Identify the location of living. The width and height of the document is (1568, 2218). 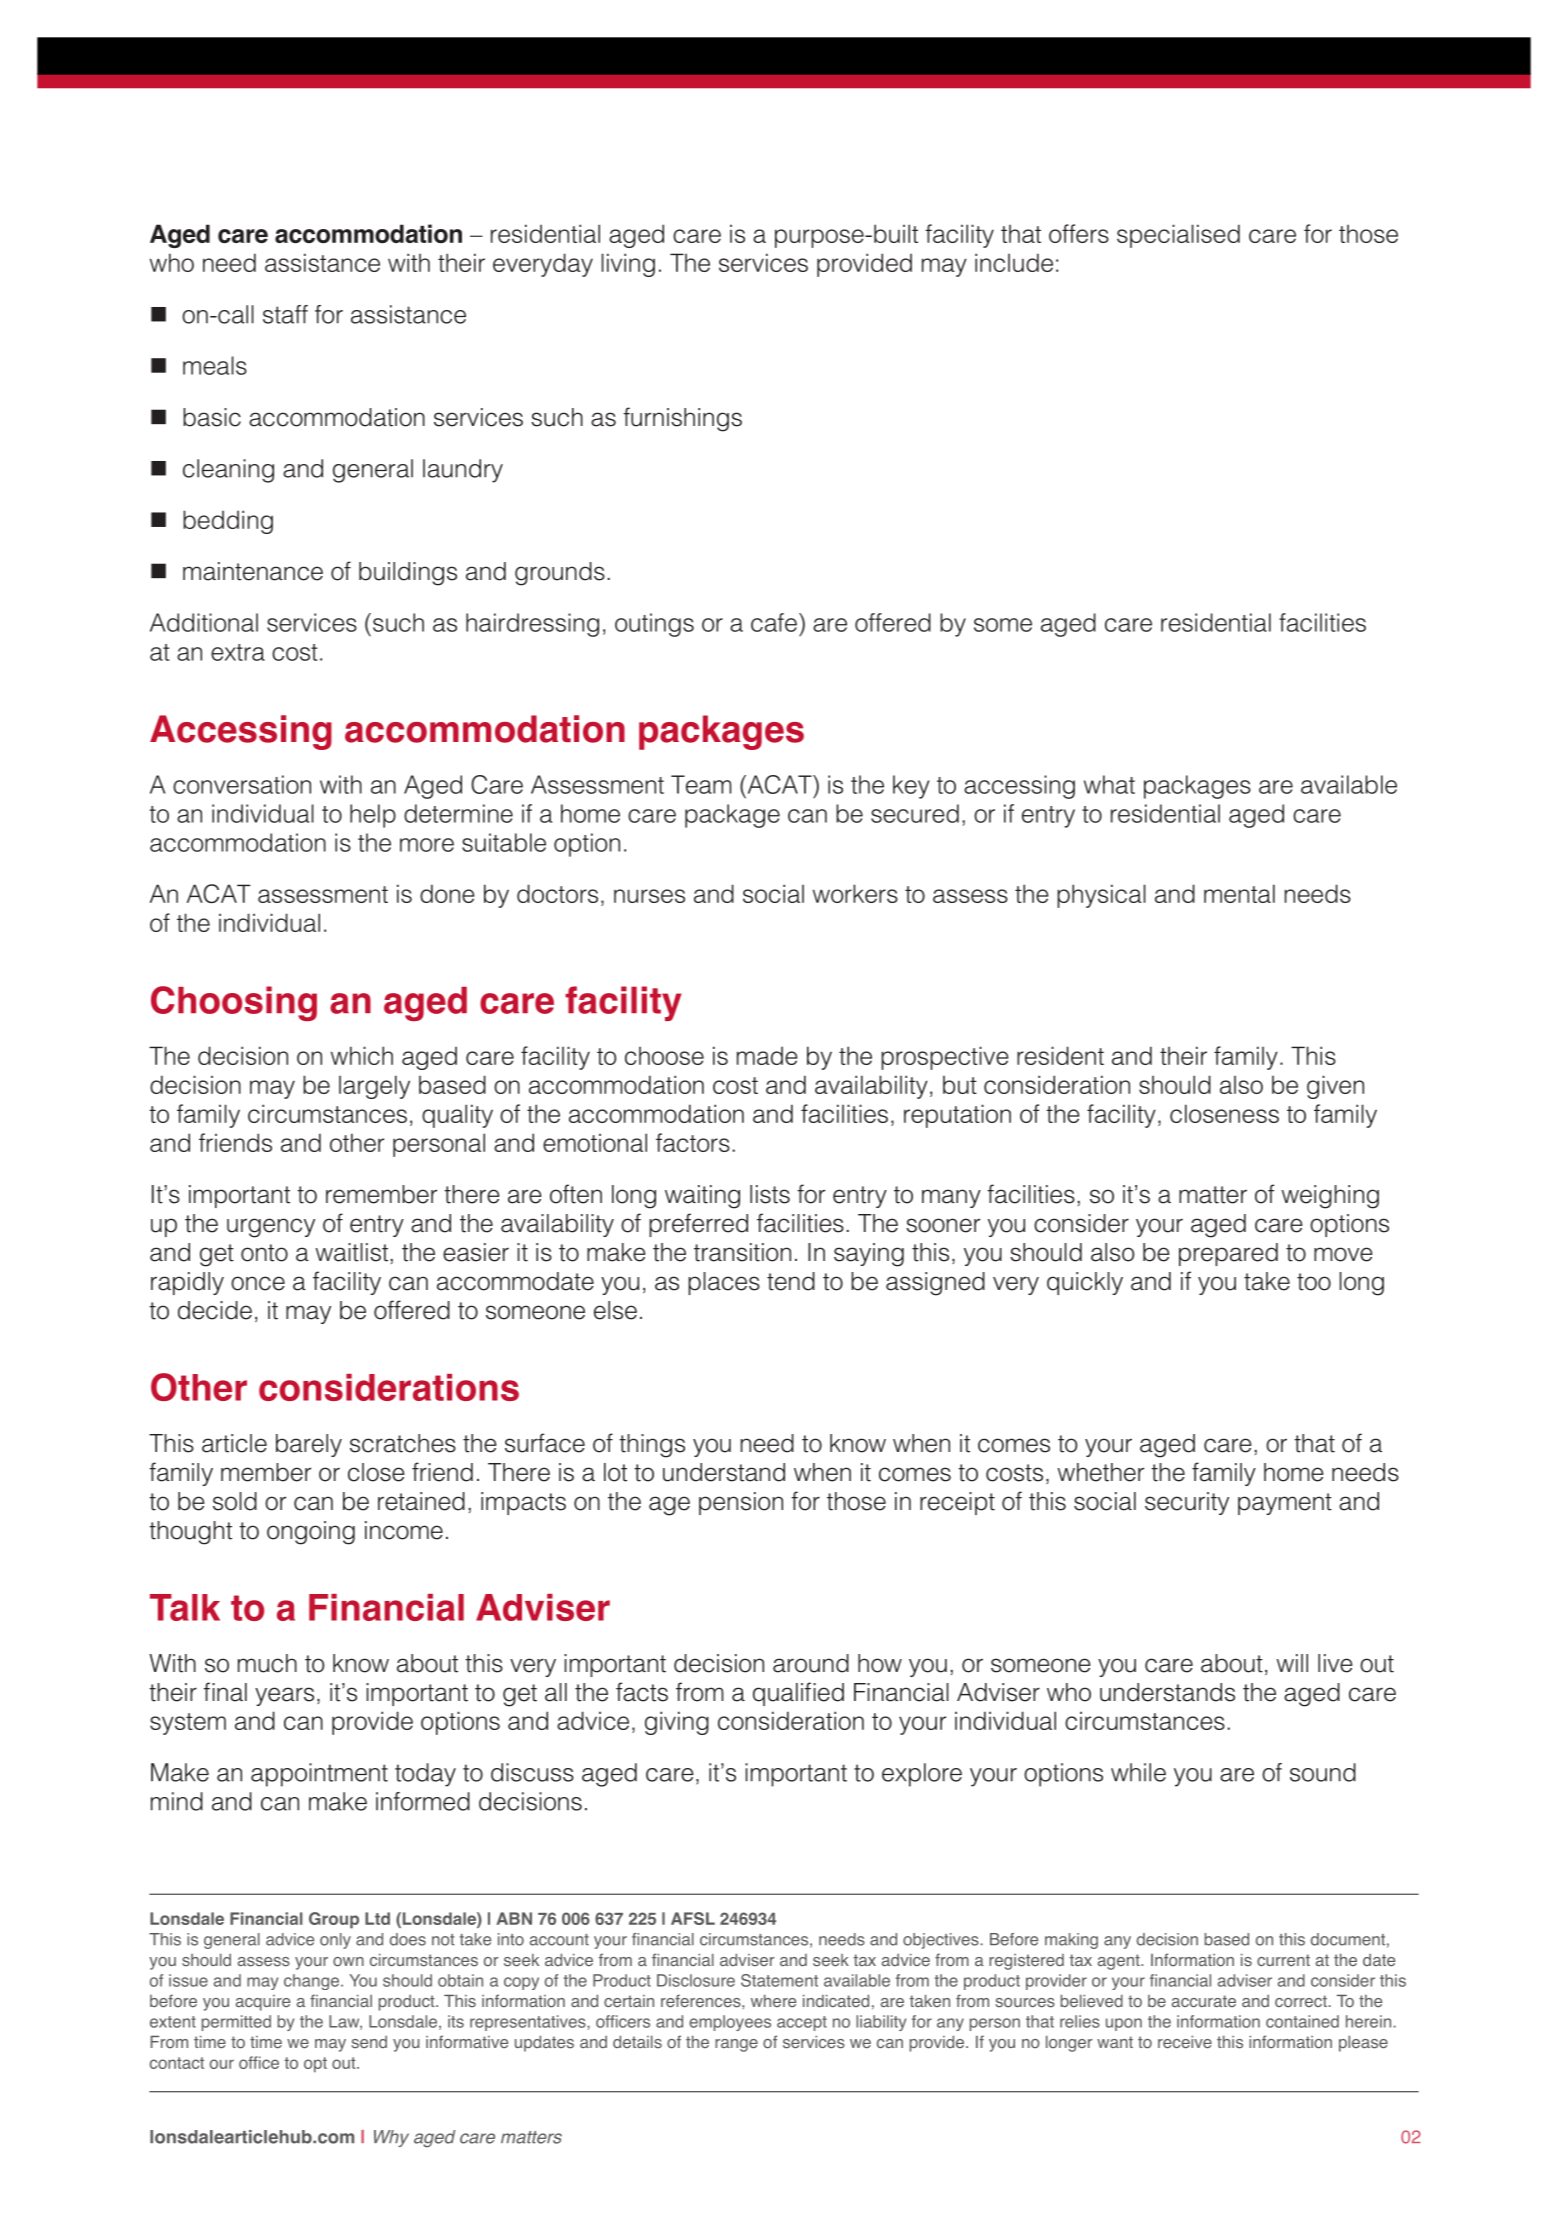
(628, 265).
